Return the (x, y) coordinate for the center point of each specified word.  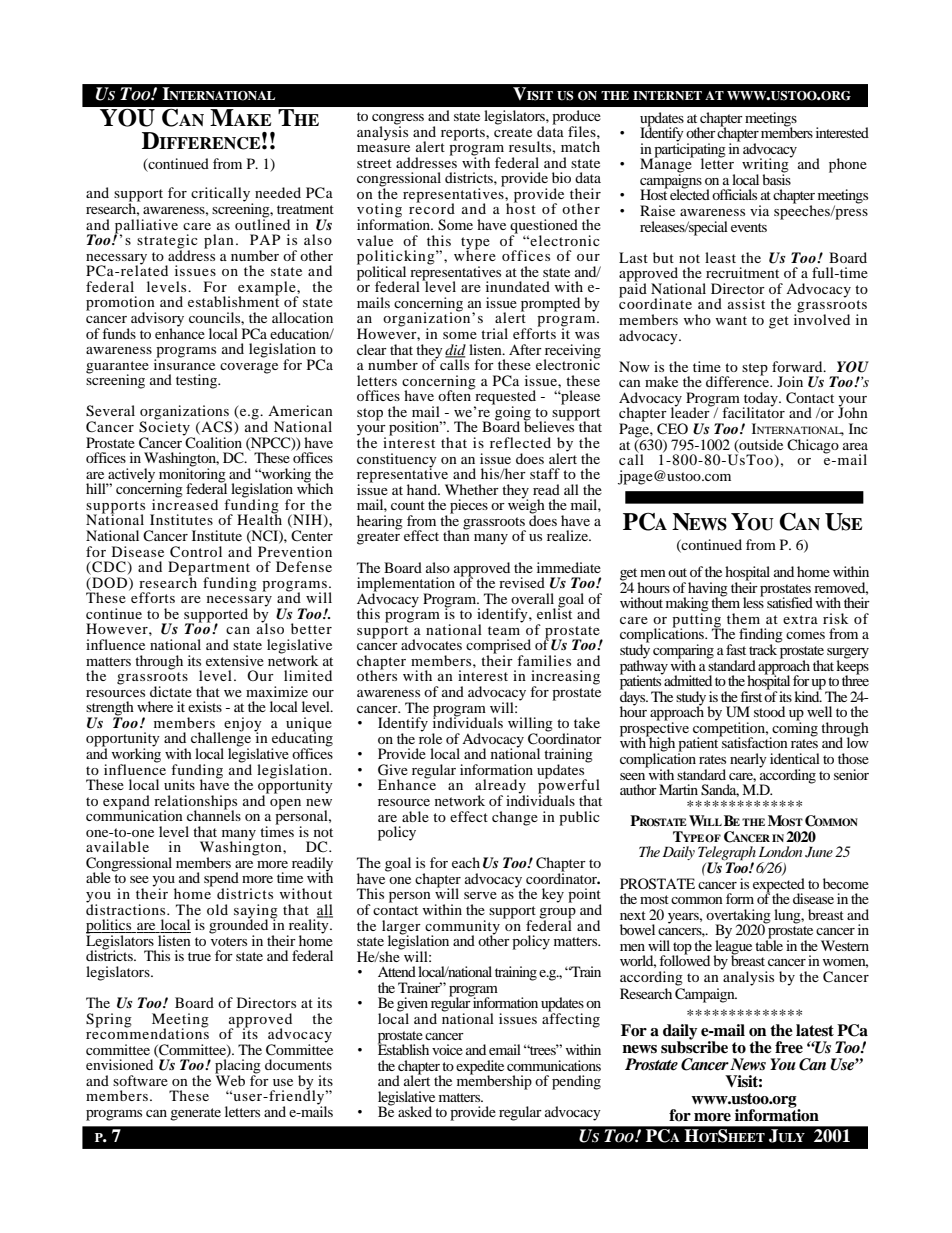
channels (214, 814)
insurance (184, 363)
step (755, 369)
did (455, 350)
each (466, 862)
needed (278, 192)
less (753, 601)
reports (464, 134)
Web (230, 1079)
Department (209, 569)
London (780, 851)
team (504, 630)
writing (766, 165)
